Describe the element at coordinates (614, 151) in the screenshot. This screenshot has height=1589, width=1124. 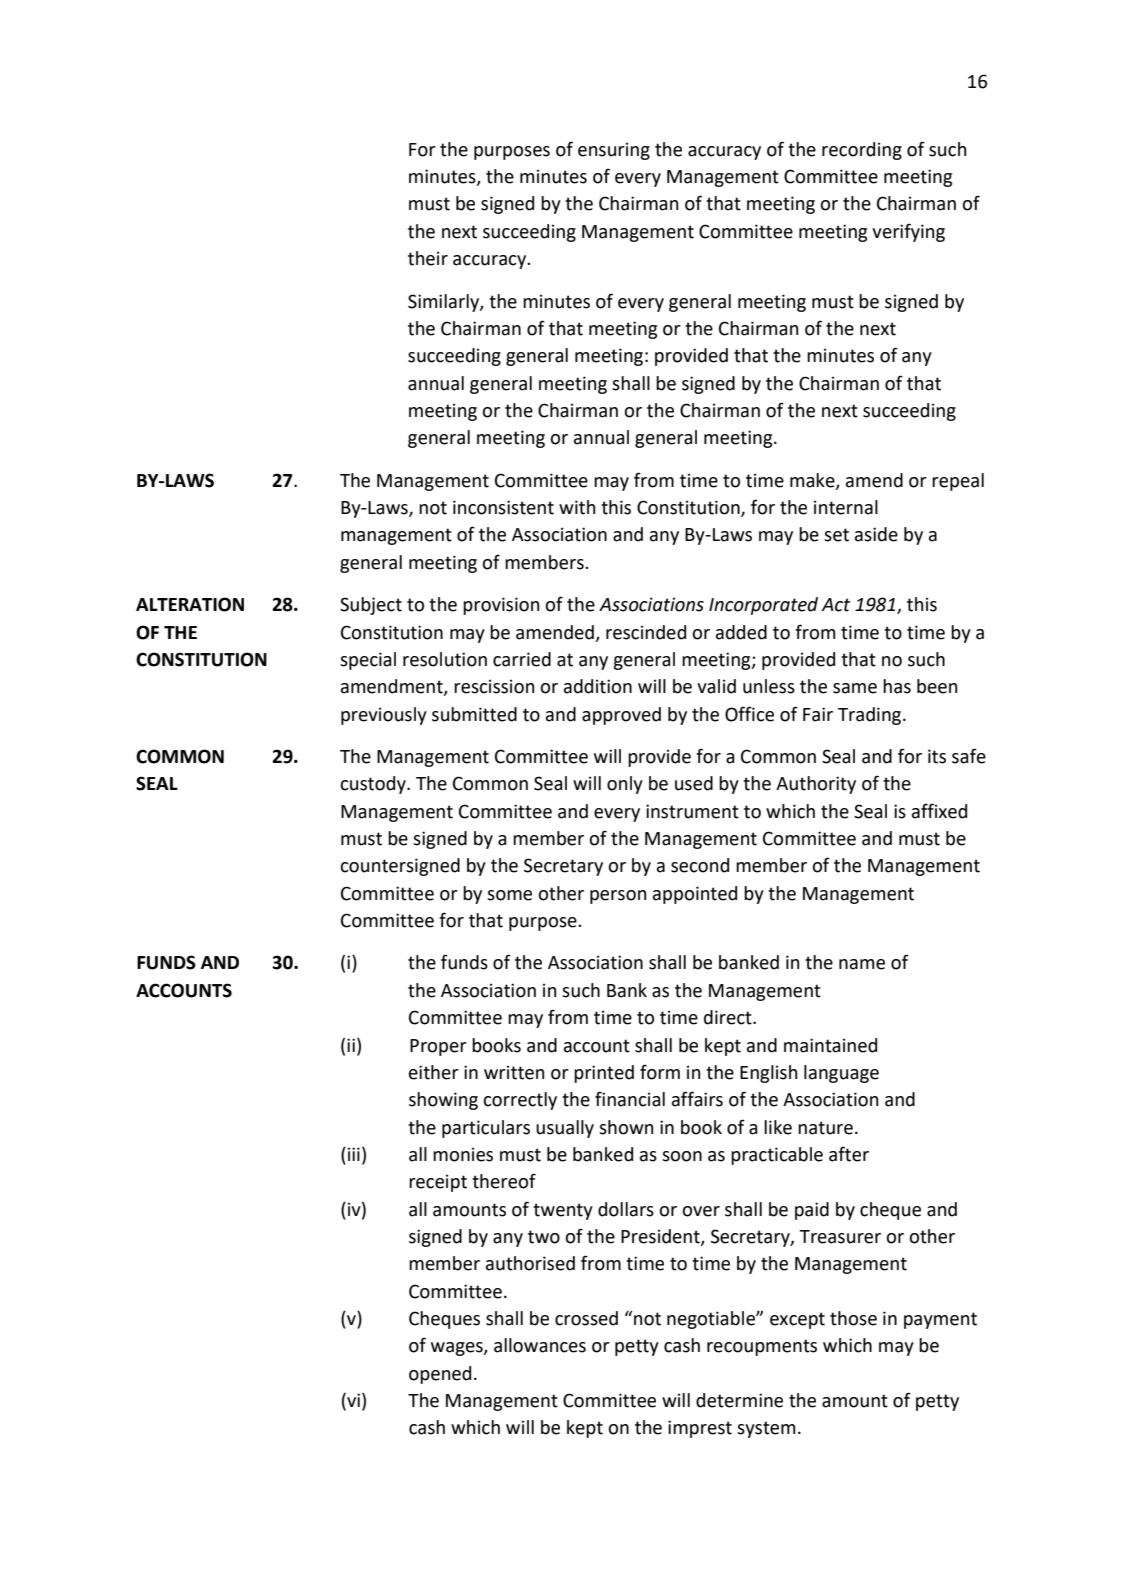
I see `ensuring` at that location.
